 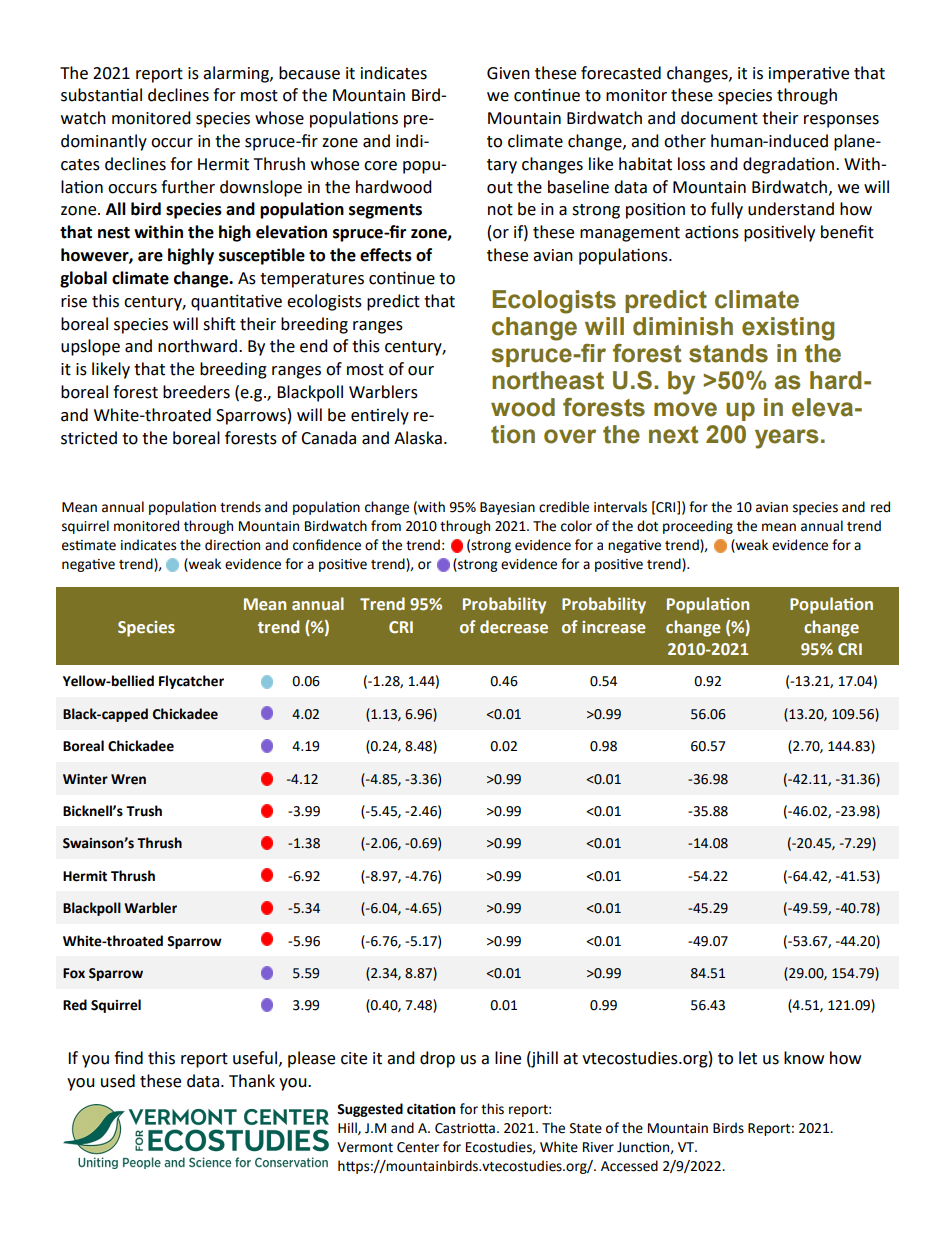 I want to click on our, so click(x=421, y=371).
